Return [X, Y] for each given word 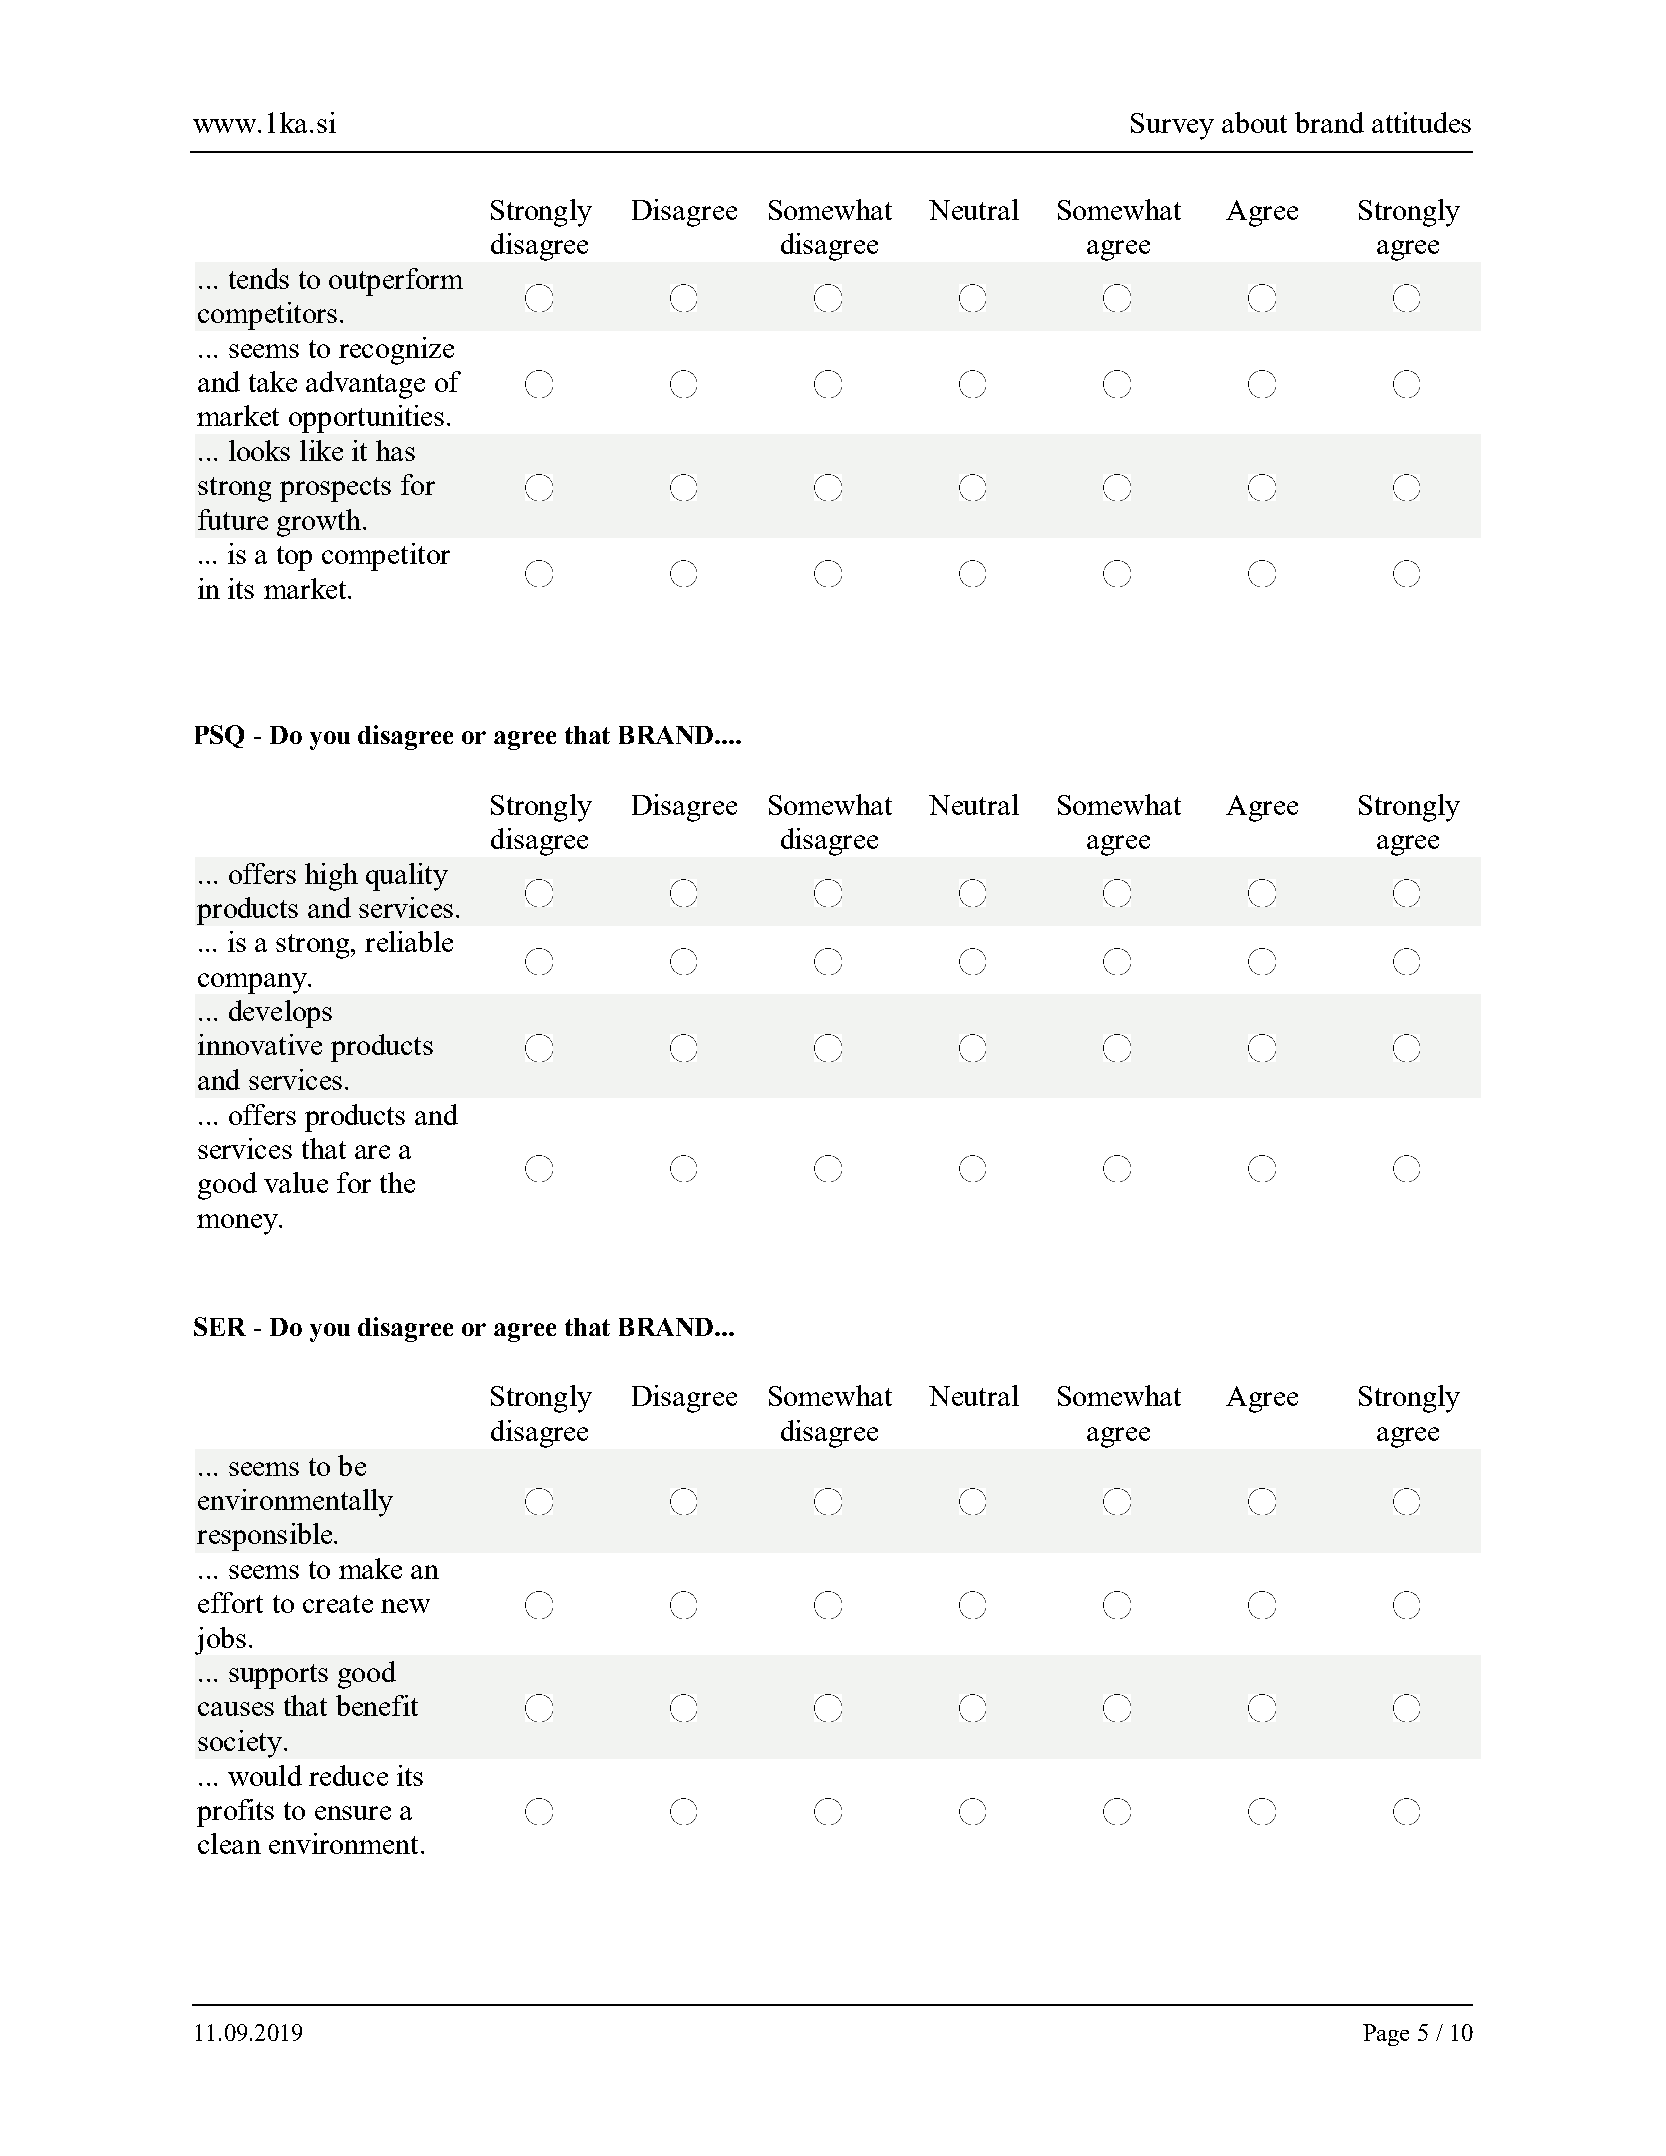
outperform [396, 282]
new [405, 1606]
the [397, 1182]
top [294, 558]
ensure [353, 1813]
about [1254, 122]
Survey [1172, 126]
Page [1386, 2035]
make [370, 1568]
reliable [409, 941]
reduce [348, 1775]
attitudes [1421, 122]
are [372, 1152]
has [395, 450]
